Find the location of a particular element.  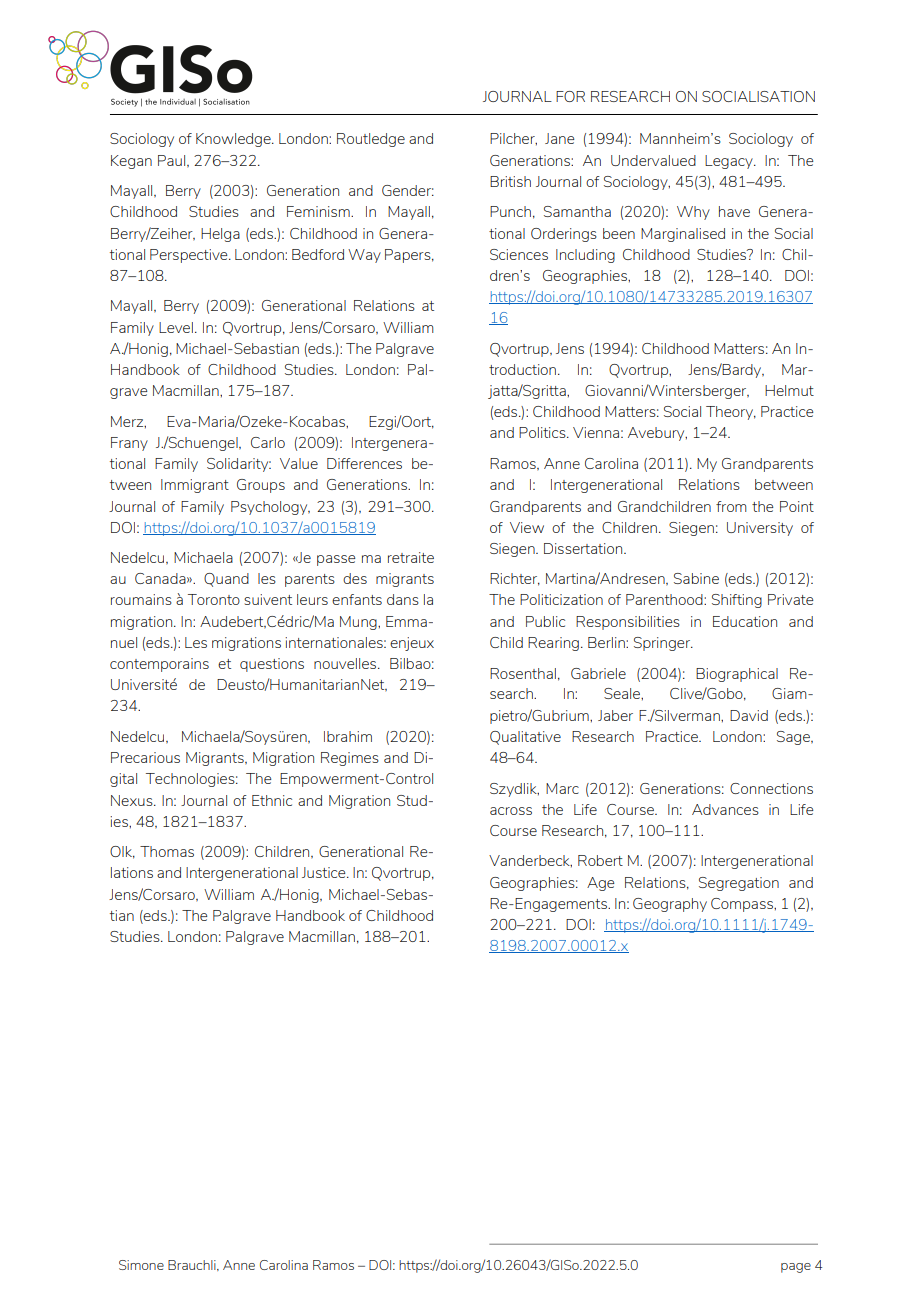

Rosenthal is located at coordinates (523, 673).
